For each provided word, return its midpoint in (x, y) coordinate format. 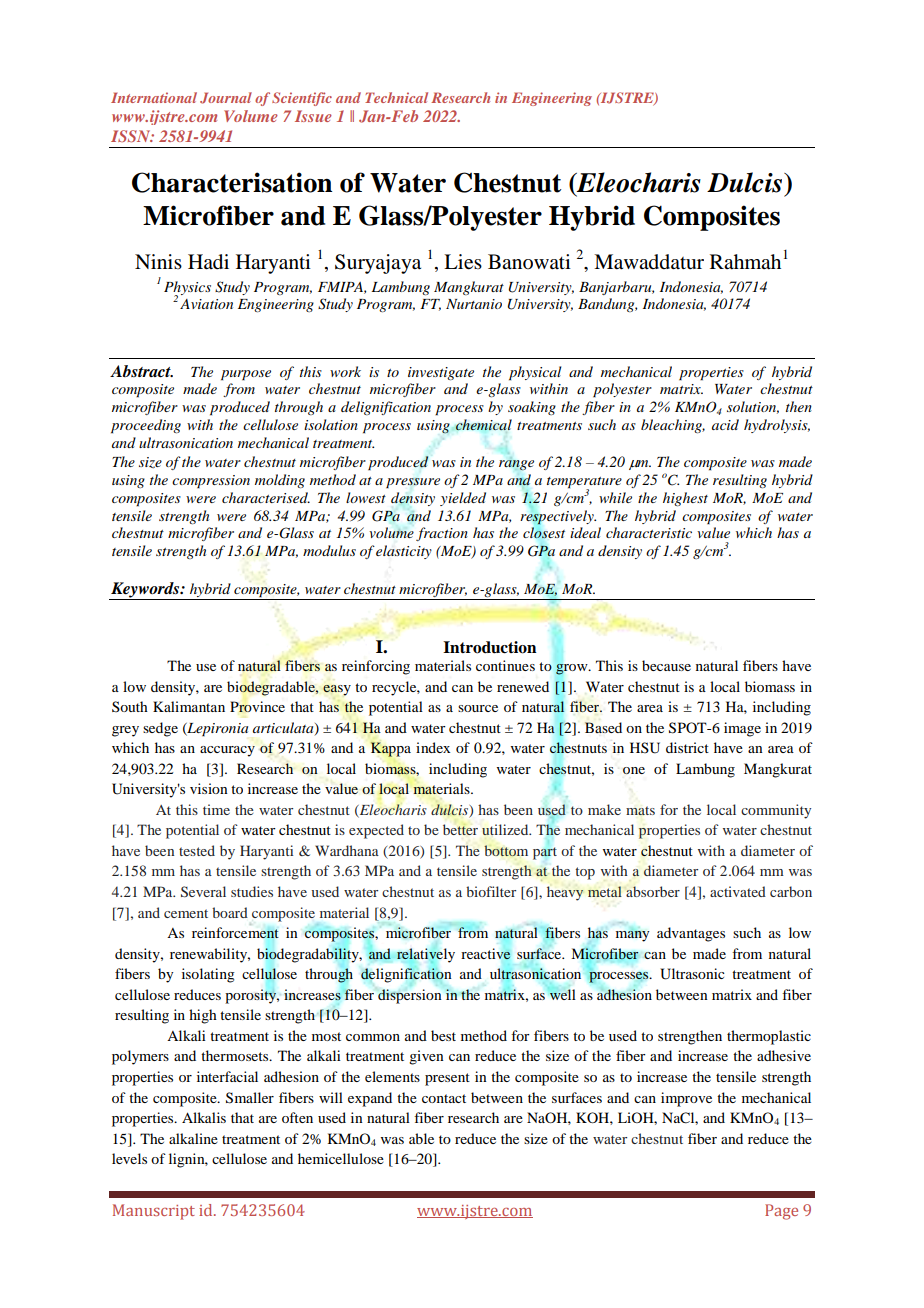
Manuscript (154, 1212)
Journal (226, 98)
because (666, 665)
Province (257, 706)
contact (444, 1098)
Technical (396, 97)
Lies (463, 262)
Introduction (490, 647)
